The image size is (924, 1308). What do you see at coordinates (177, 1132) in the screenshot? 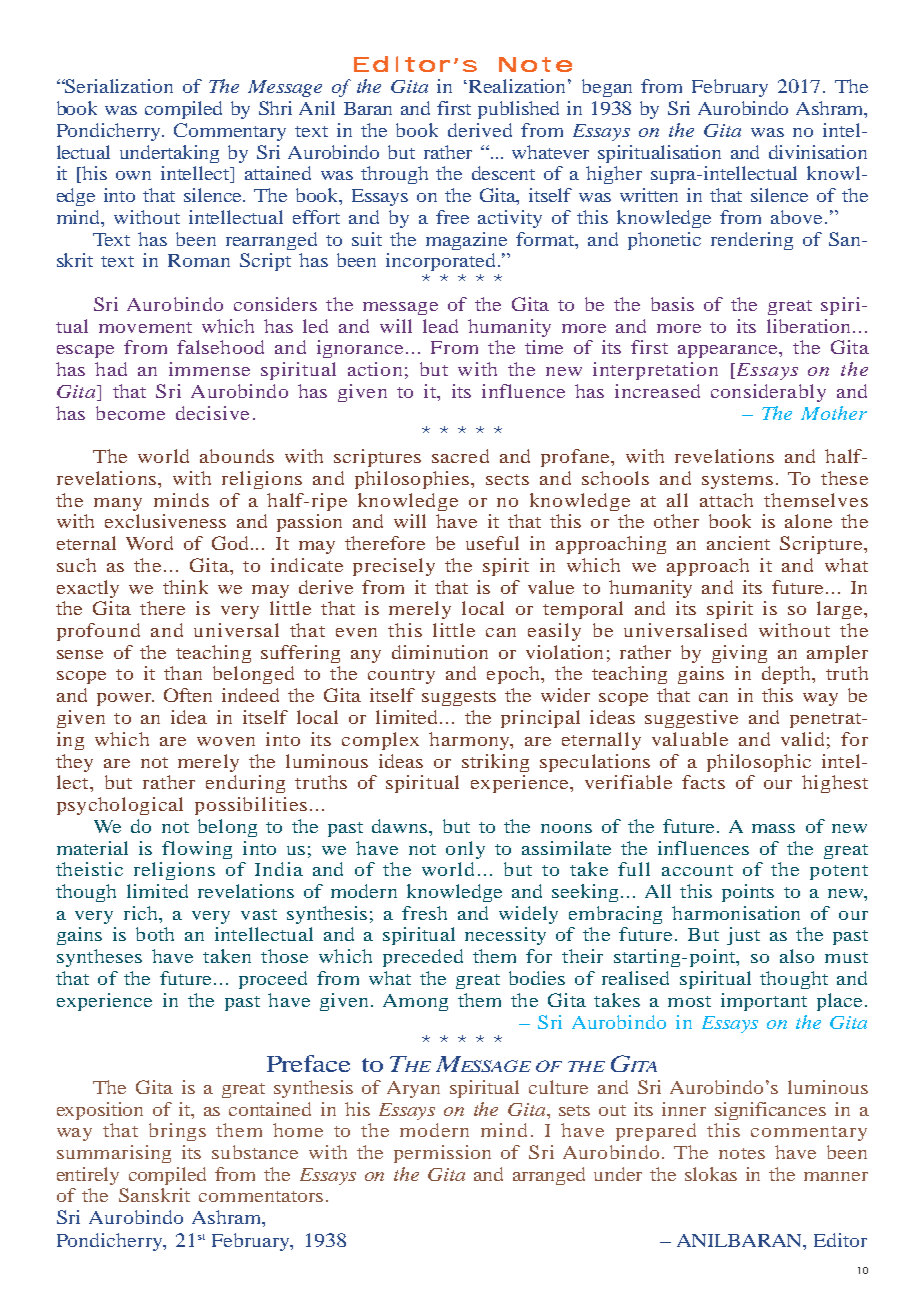
I see `brings` at bounding box center [177, 1132].
